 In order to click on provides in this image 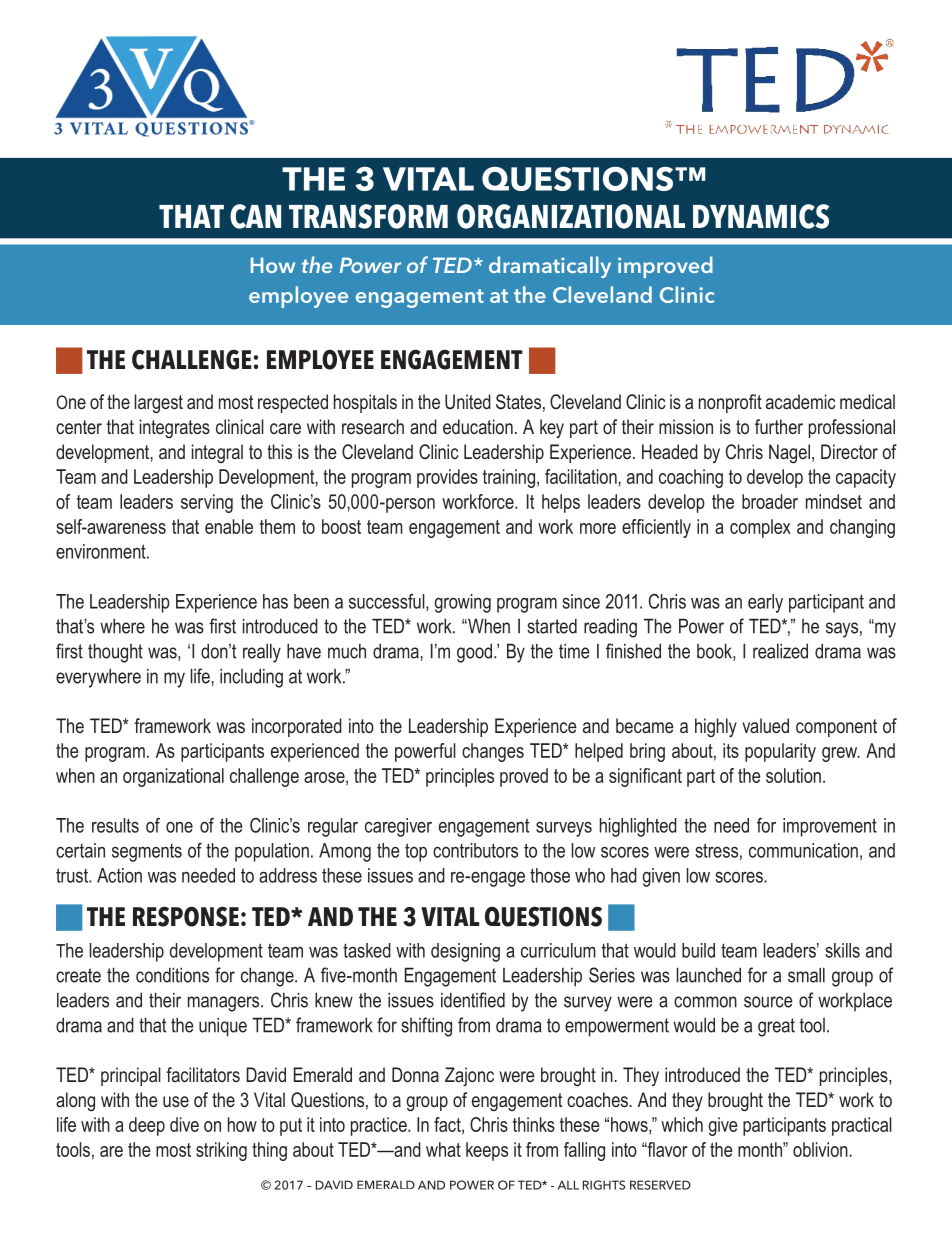, I will do `click(447, 478)`.
